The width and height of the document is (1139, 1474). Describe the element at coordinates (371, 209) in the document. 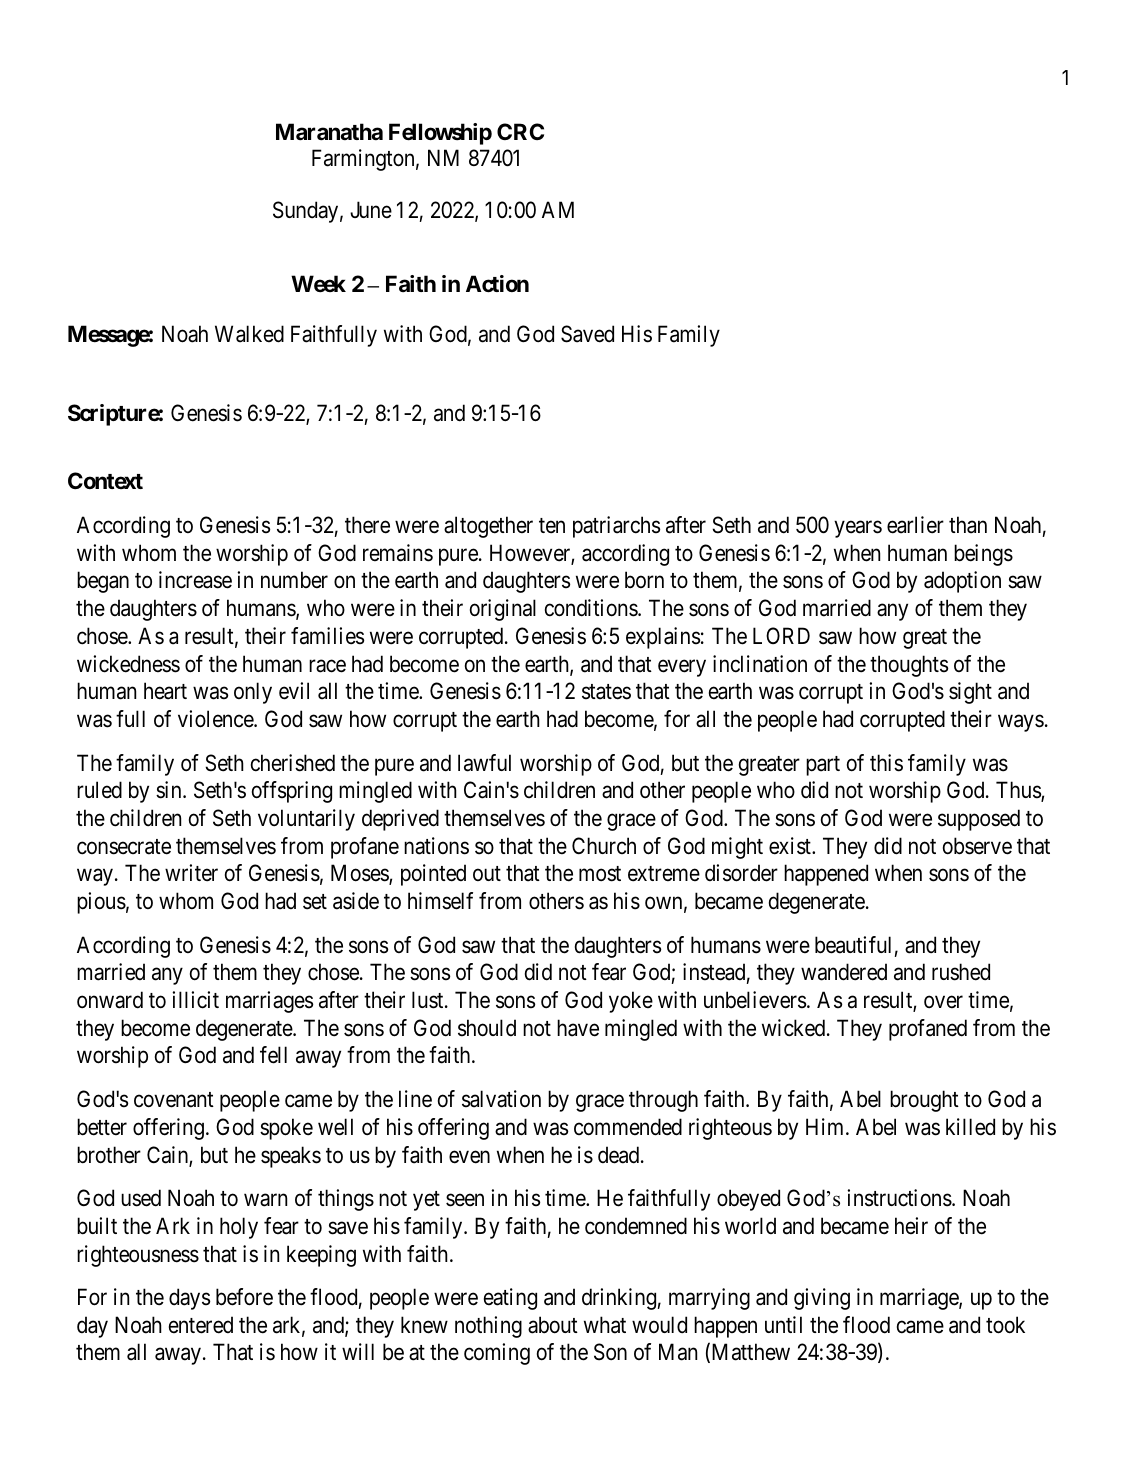

I see `June` at that location.
